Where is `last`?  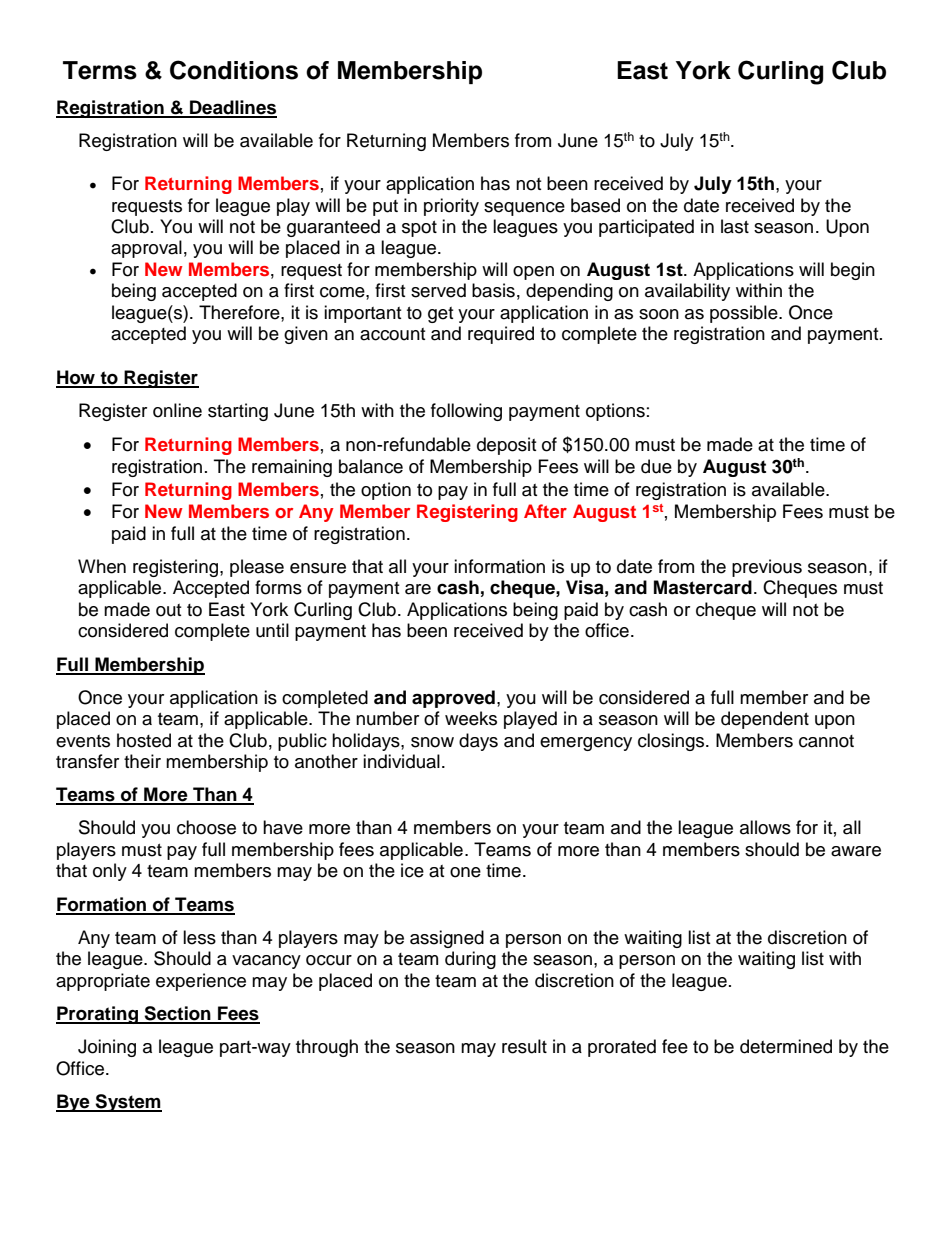
last is located at coordinates (735, 226).
